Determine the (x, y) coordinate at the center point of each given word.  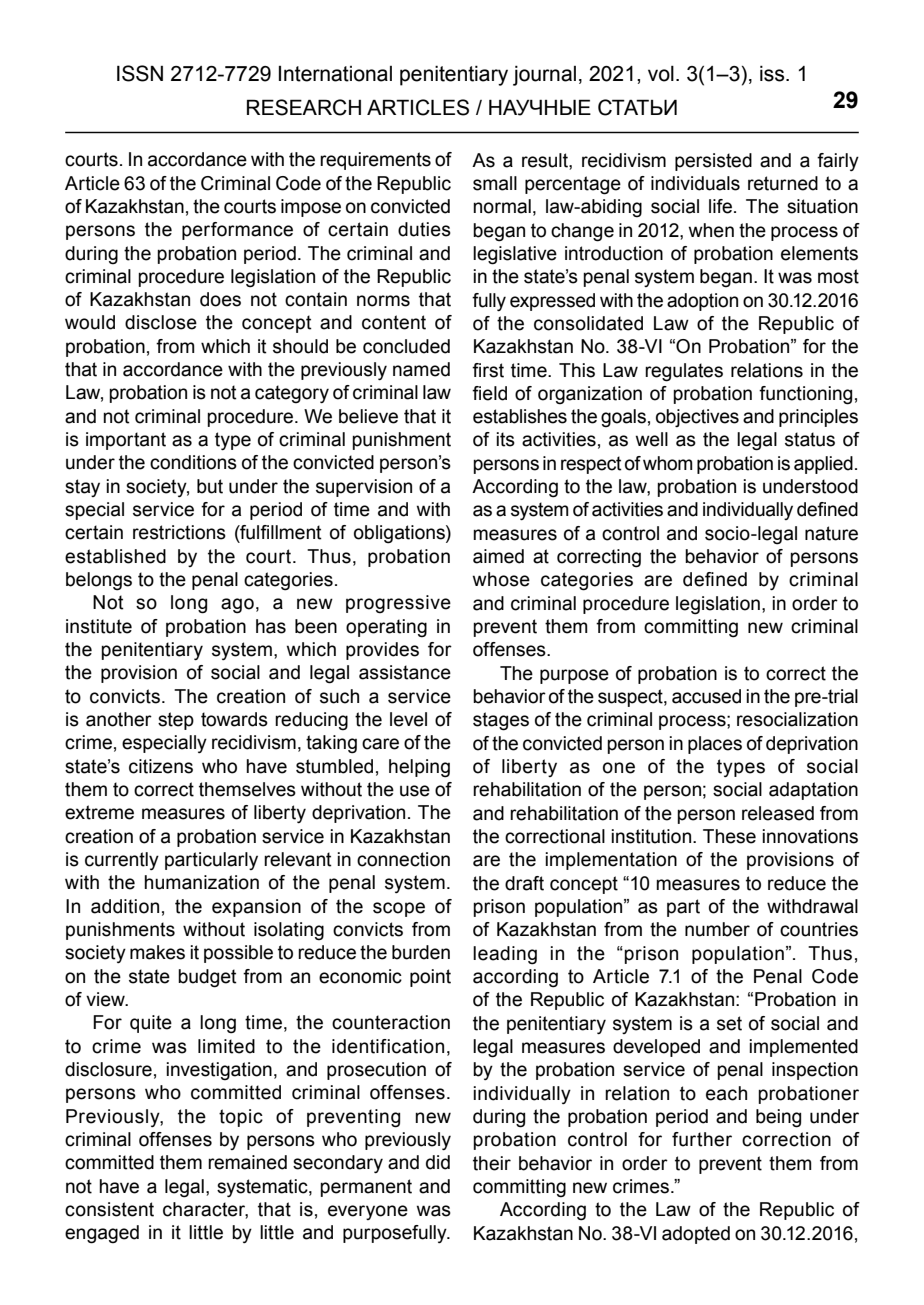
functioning (805, 395)
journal (544, 76)
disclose (161, 322)
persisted (713, 162)
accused (706, 696)
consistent (109, 1209)
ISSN (140, 73)
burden (421, 952)
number (717, 929)
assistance (405, 672)
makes (157, 952)
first (488, 370)
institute (99, 626)
